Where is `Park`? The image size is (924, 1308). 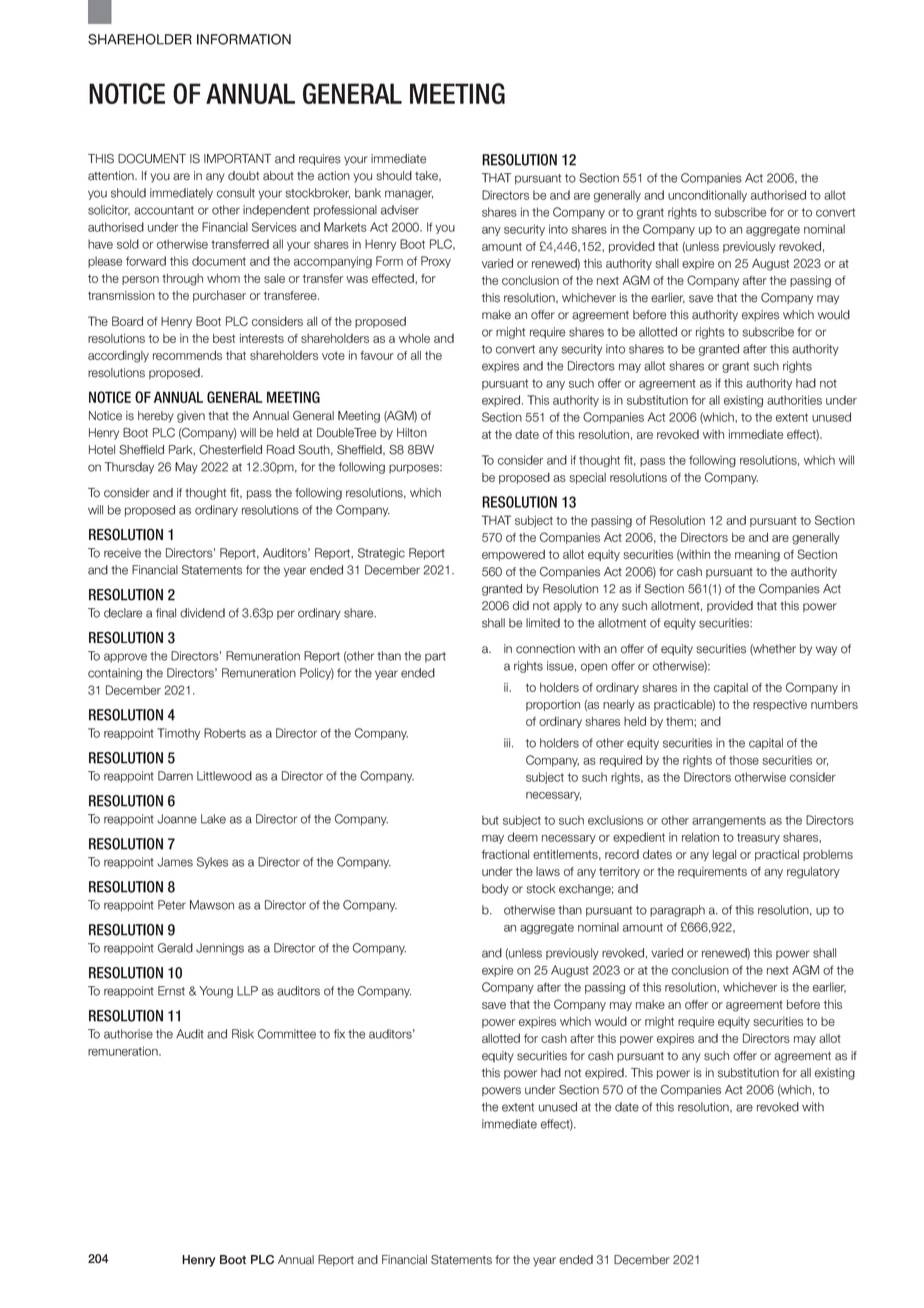
Park is located at coordinates (182, 450).
